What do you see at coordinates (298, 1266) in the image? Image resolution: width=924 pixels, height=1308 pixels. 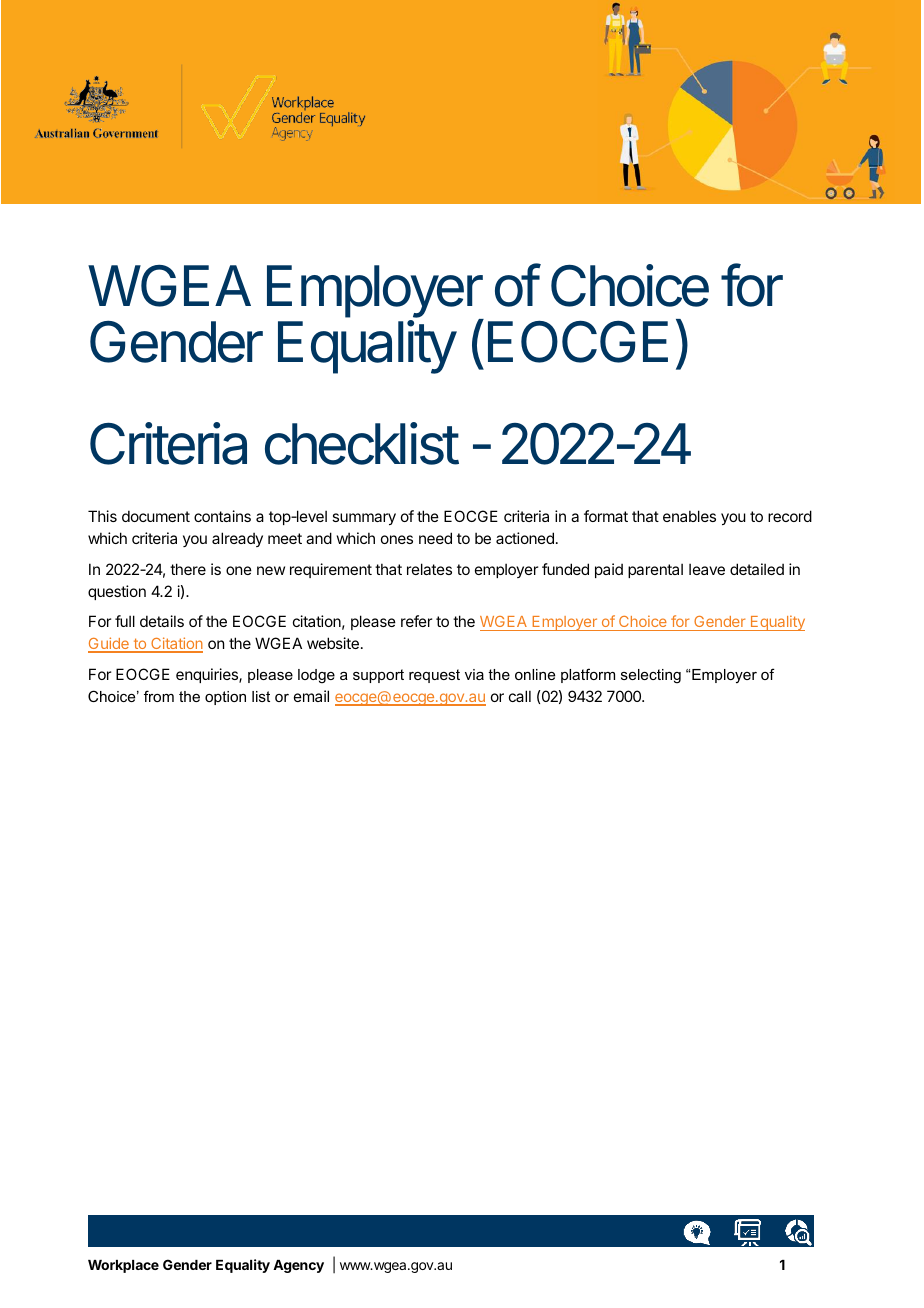 I see `Agency` at bounding box center [298, 1266].
